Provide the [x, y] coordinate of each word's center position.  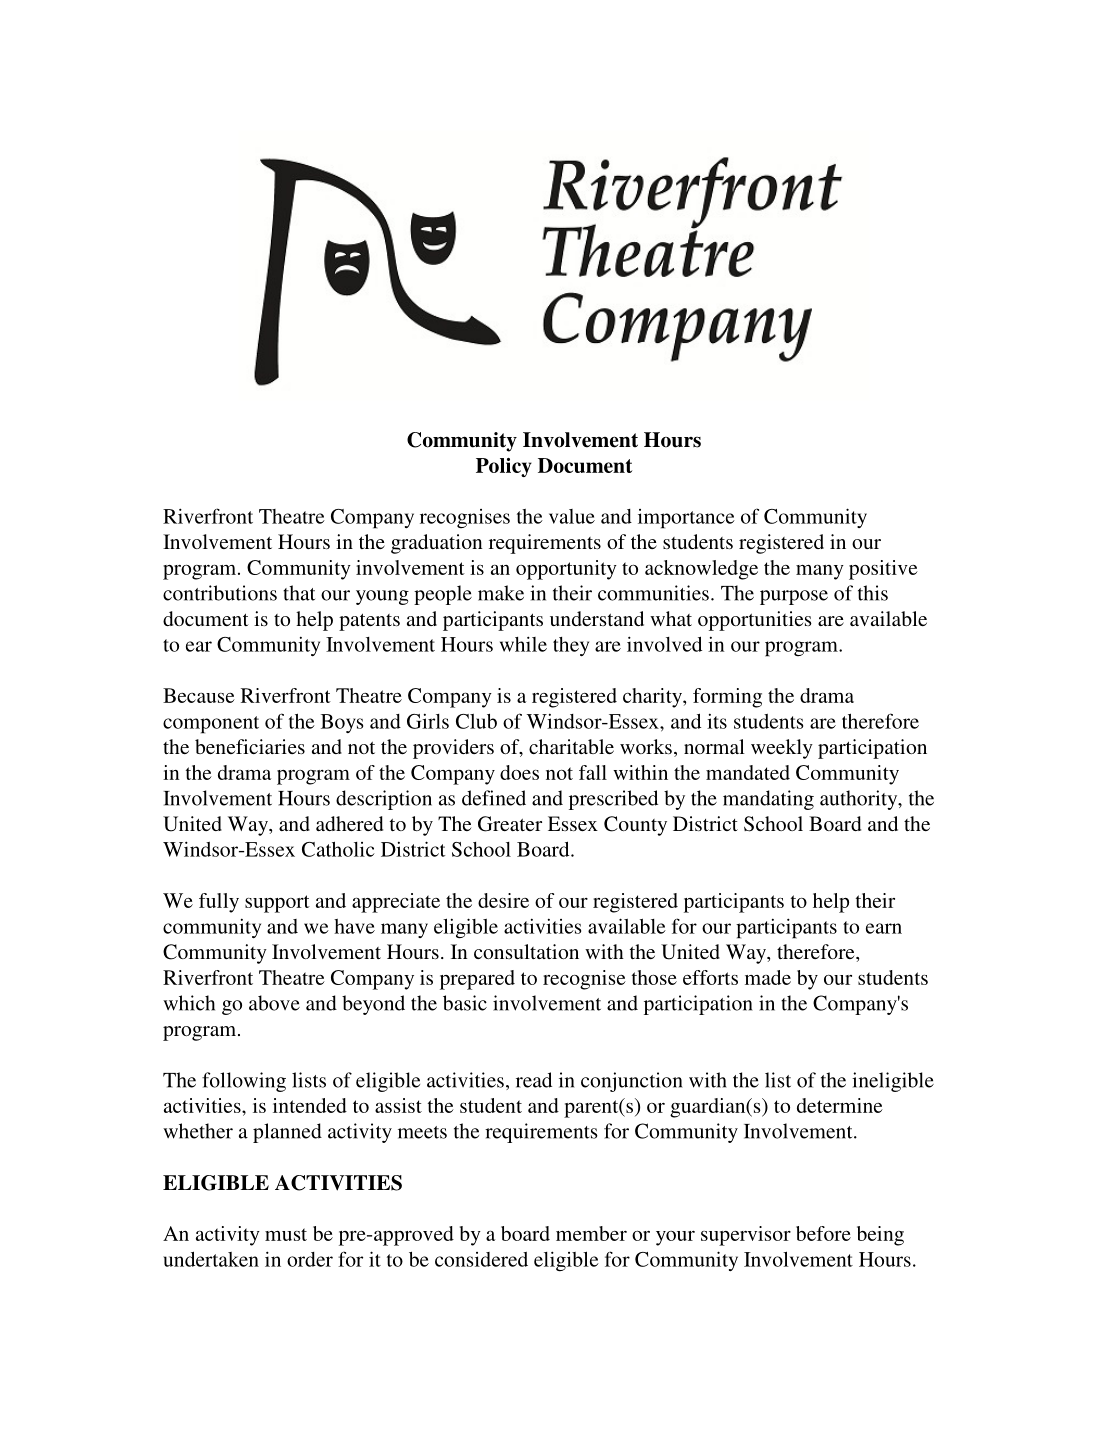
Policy [504, 467]
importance [686, 519]
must [286, 1234]
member [591, 1233]
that [299, 593]
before [823, 1233]
